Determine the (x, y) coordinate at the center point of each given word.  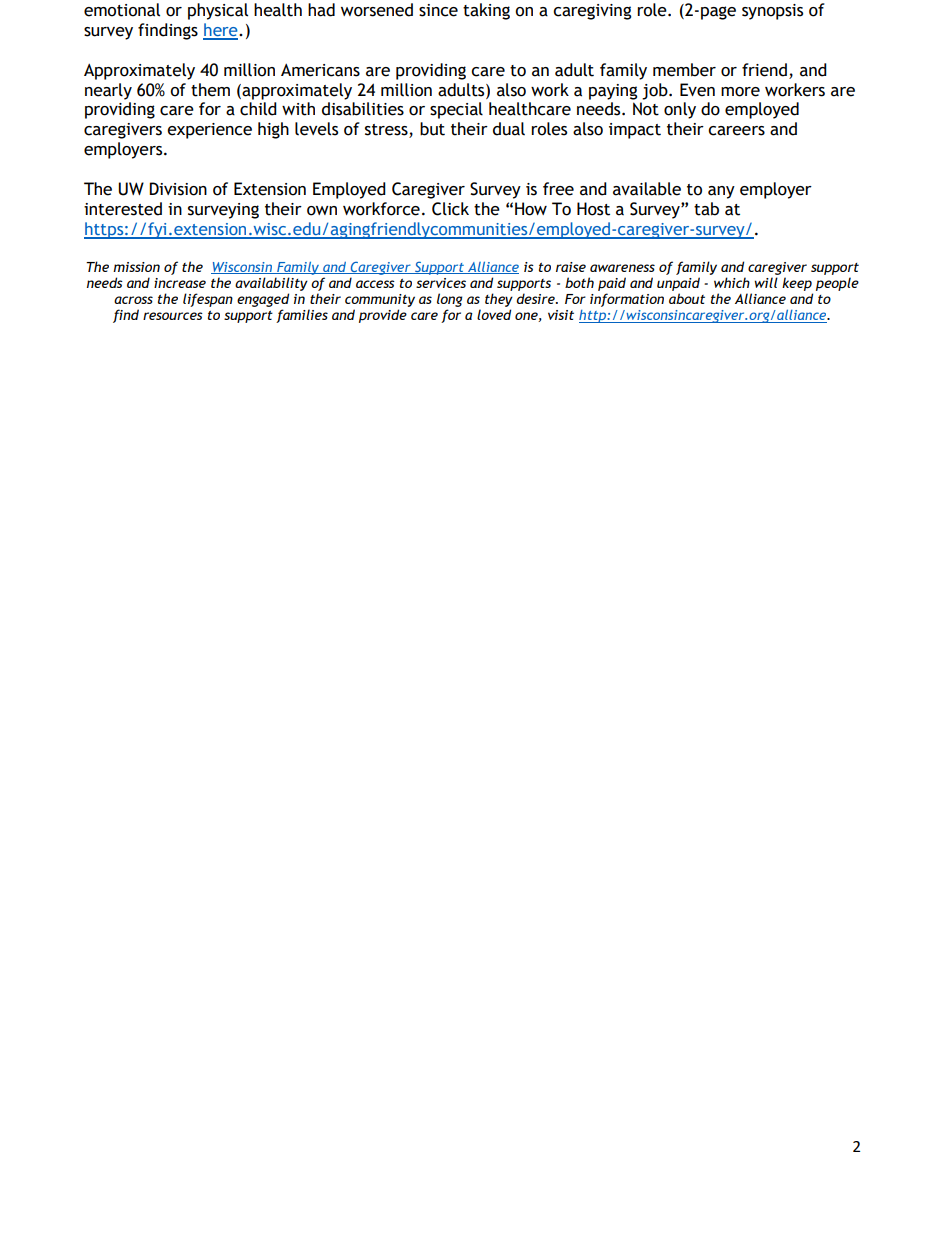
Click (450, 209)
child (258, 109)
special (456, 110)
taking (486, 11)
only (680, 110)
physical (218, 11)
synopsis (772, 12)
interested (123, 209)
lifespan (208, 300)
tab (706, 209)
